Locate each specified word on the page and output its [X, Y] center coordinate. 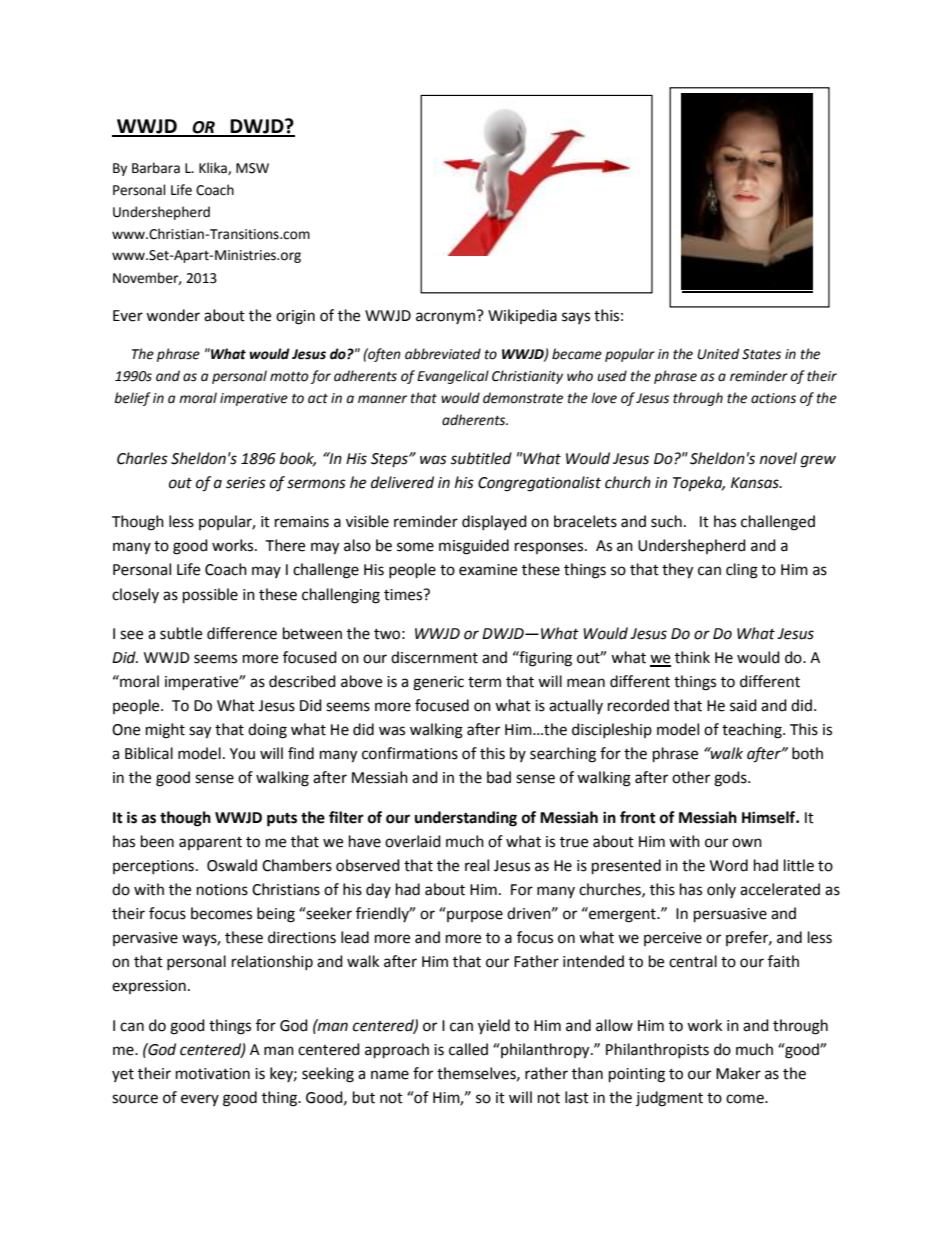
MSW [252, 168]
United [718, 354]
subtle [181, 633]
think [692, 657]
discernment [434, 657]
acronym [445, 318]
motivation [213, 1074]
